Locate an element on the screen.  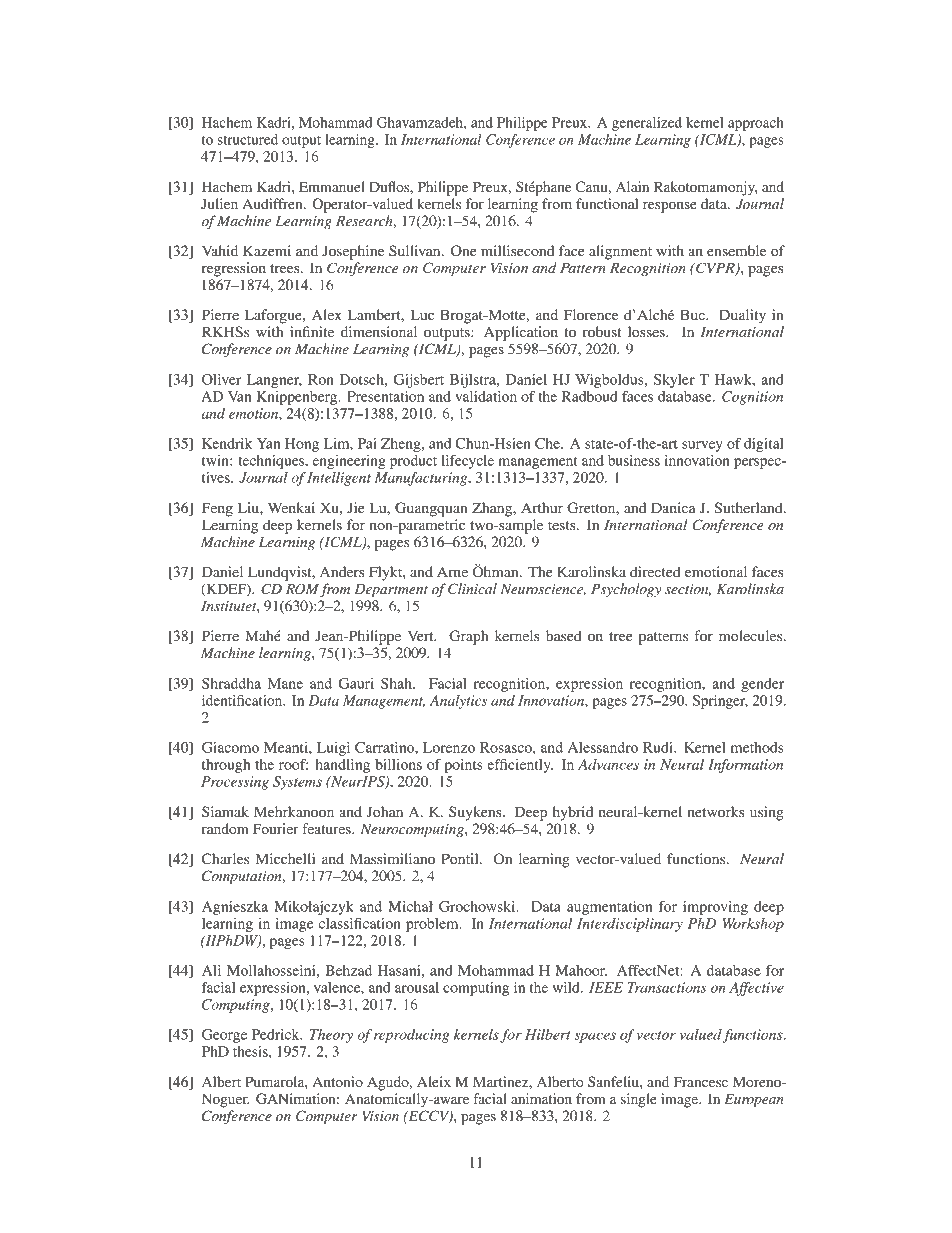
improving is located at coordinates (715, 908).
